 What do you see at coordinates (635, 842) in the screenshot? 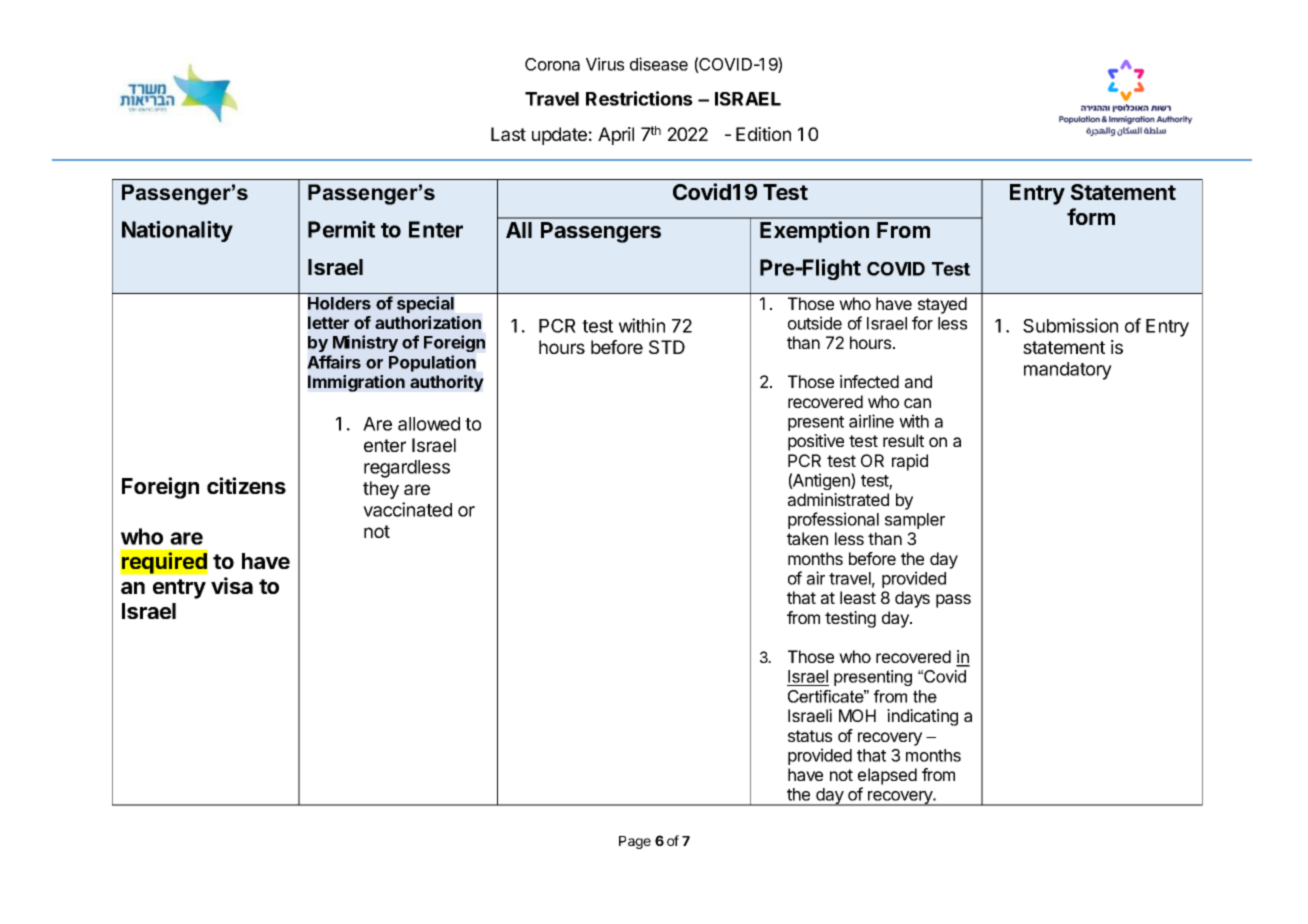
I see `Page` at bounding box center [635, 842].
